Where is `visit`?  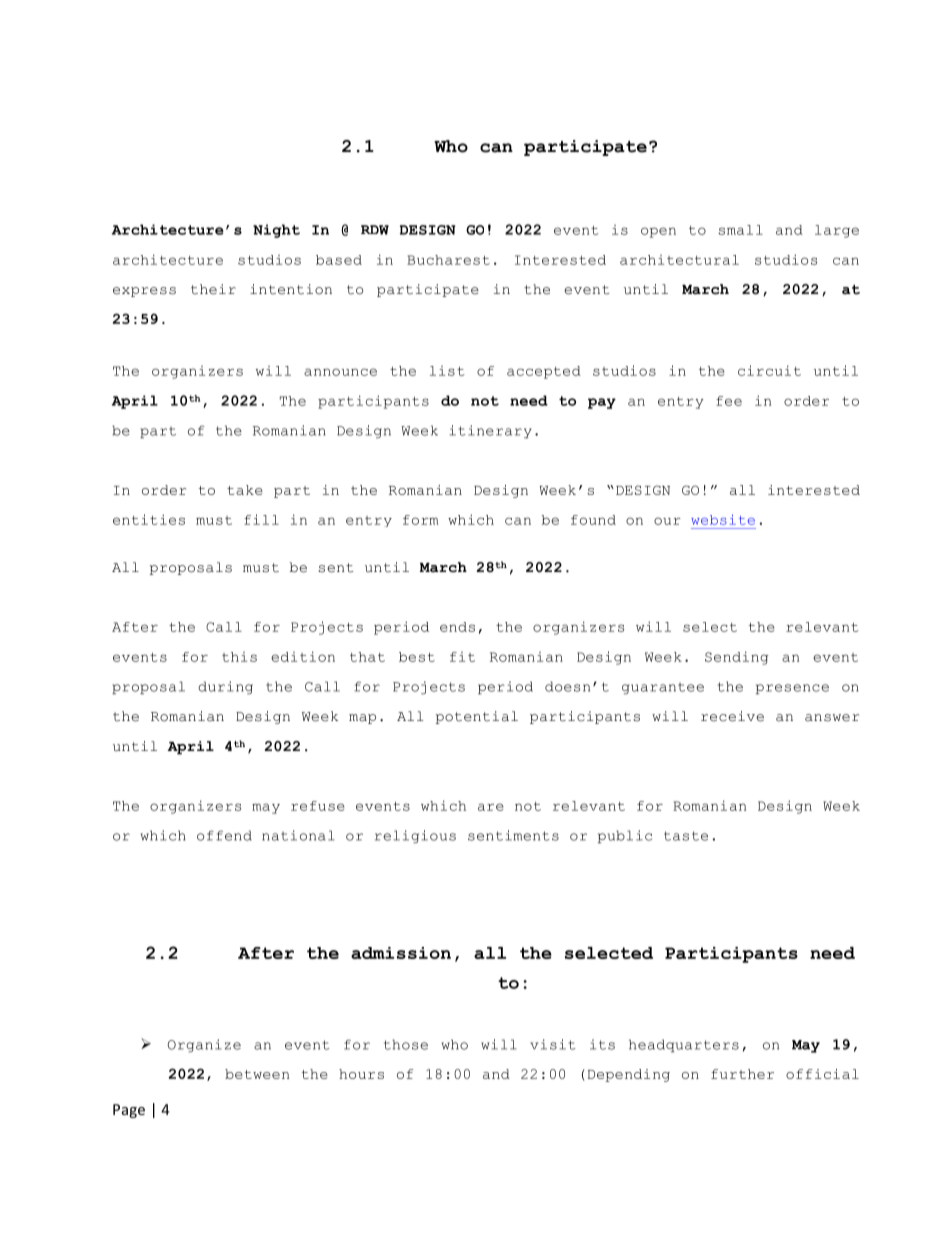
visit is located at coordinates (553, 1044).
